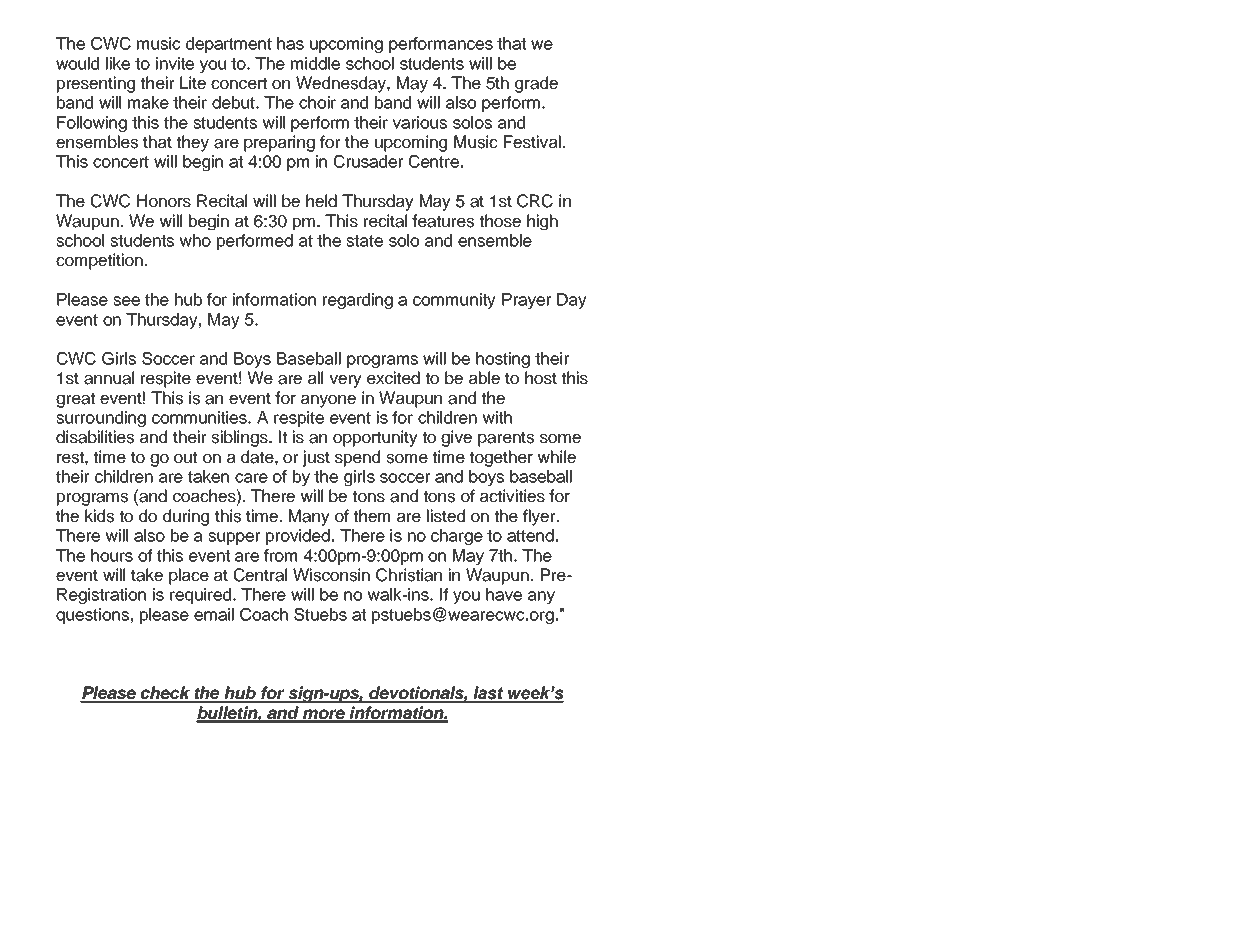  Describe the element at coordinates (118, 63) in the screenshot. I see `like` at that location.
